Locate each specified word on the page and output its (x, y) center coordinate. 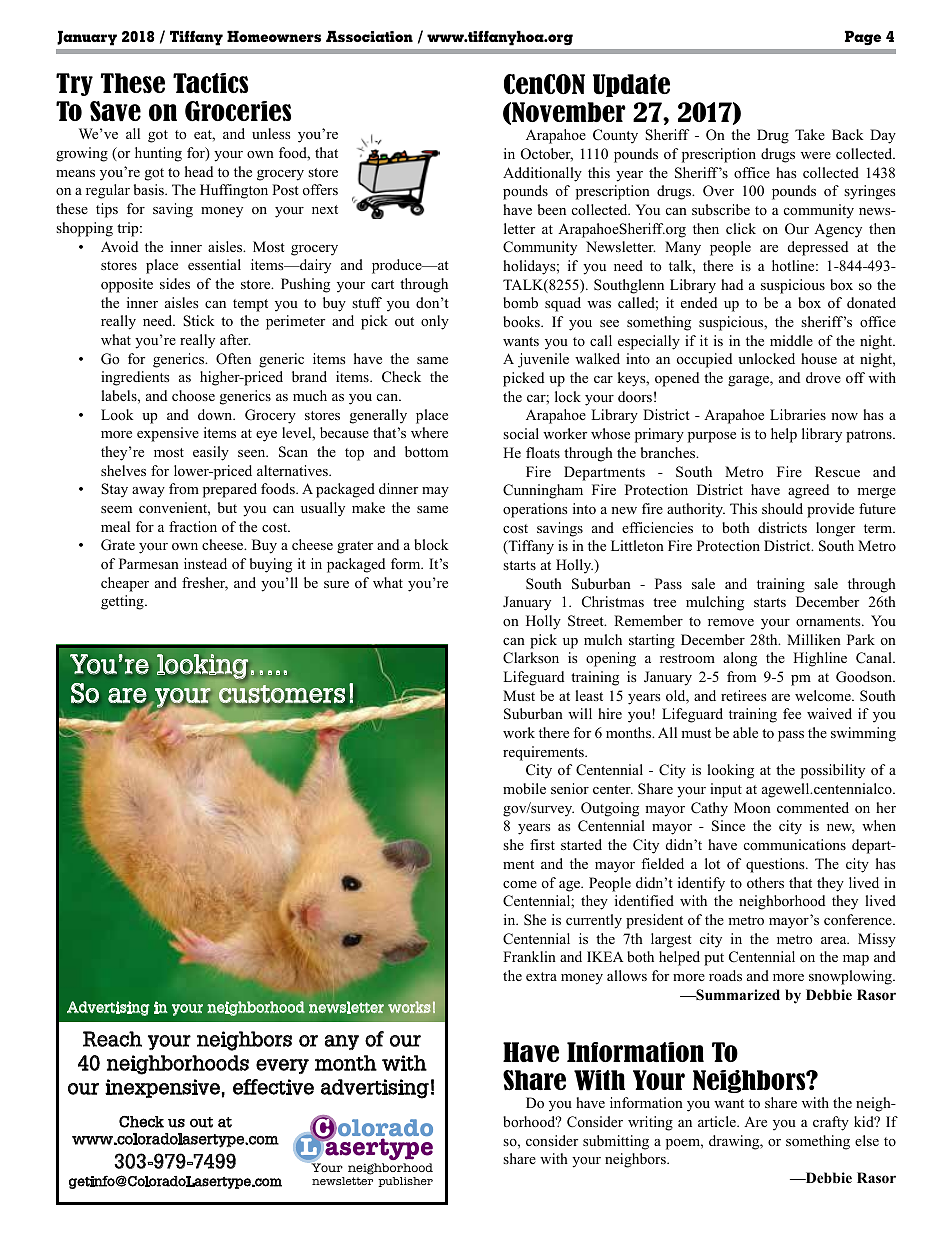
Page (863, 38)
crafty (831, 1123)
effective (273, 1087)
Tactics (210, 83)
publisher (405, 1182)
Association (369, 36)
